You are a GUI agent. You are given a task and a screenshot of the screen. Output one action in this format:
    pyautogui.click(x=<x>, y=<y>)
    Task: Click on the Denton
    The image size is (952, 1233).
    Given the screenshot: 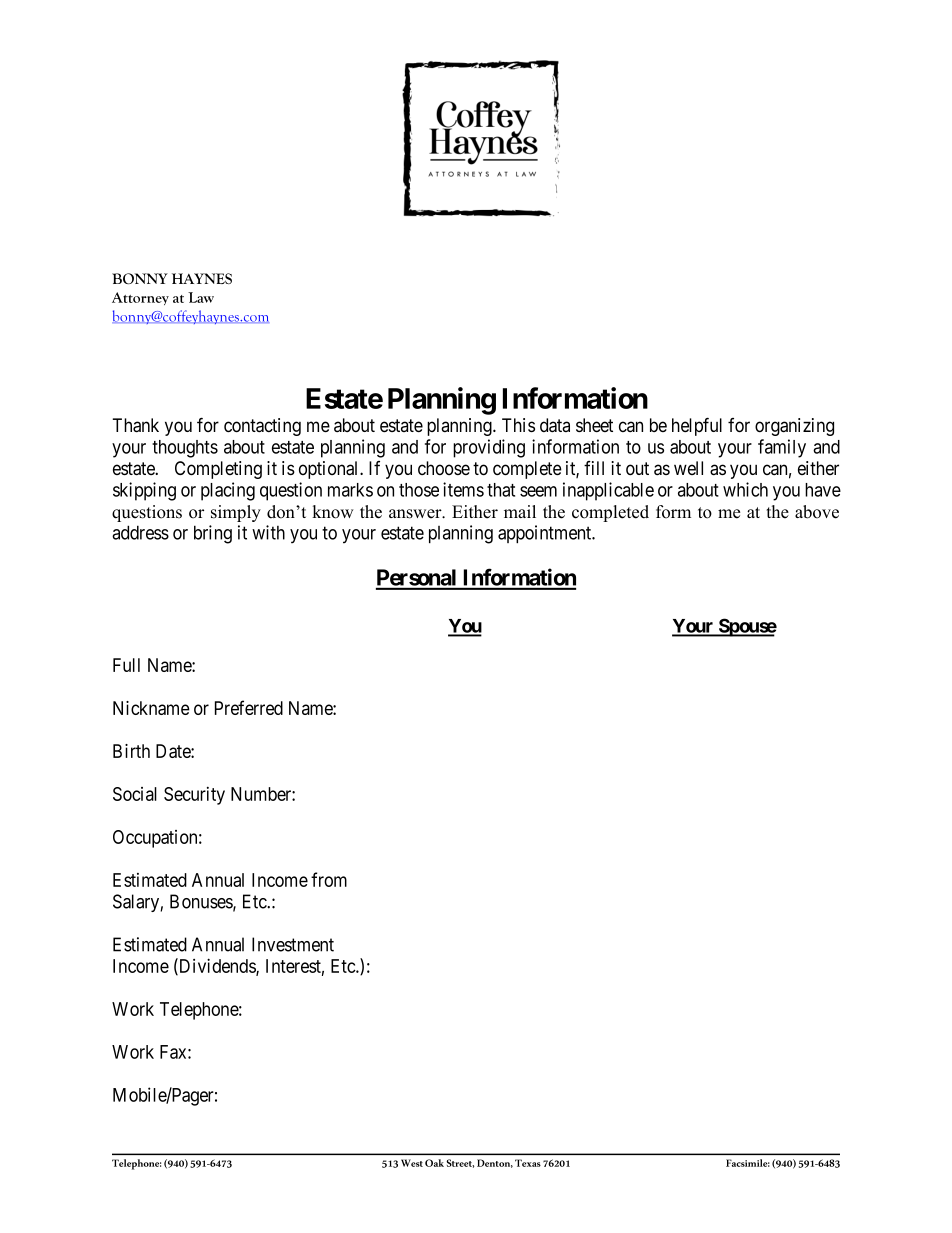 What is the action you would take?
    pyautogui.click(x=495, y=1163)
